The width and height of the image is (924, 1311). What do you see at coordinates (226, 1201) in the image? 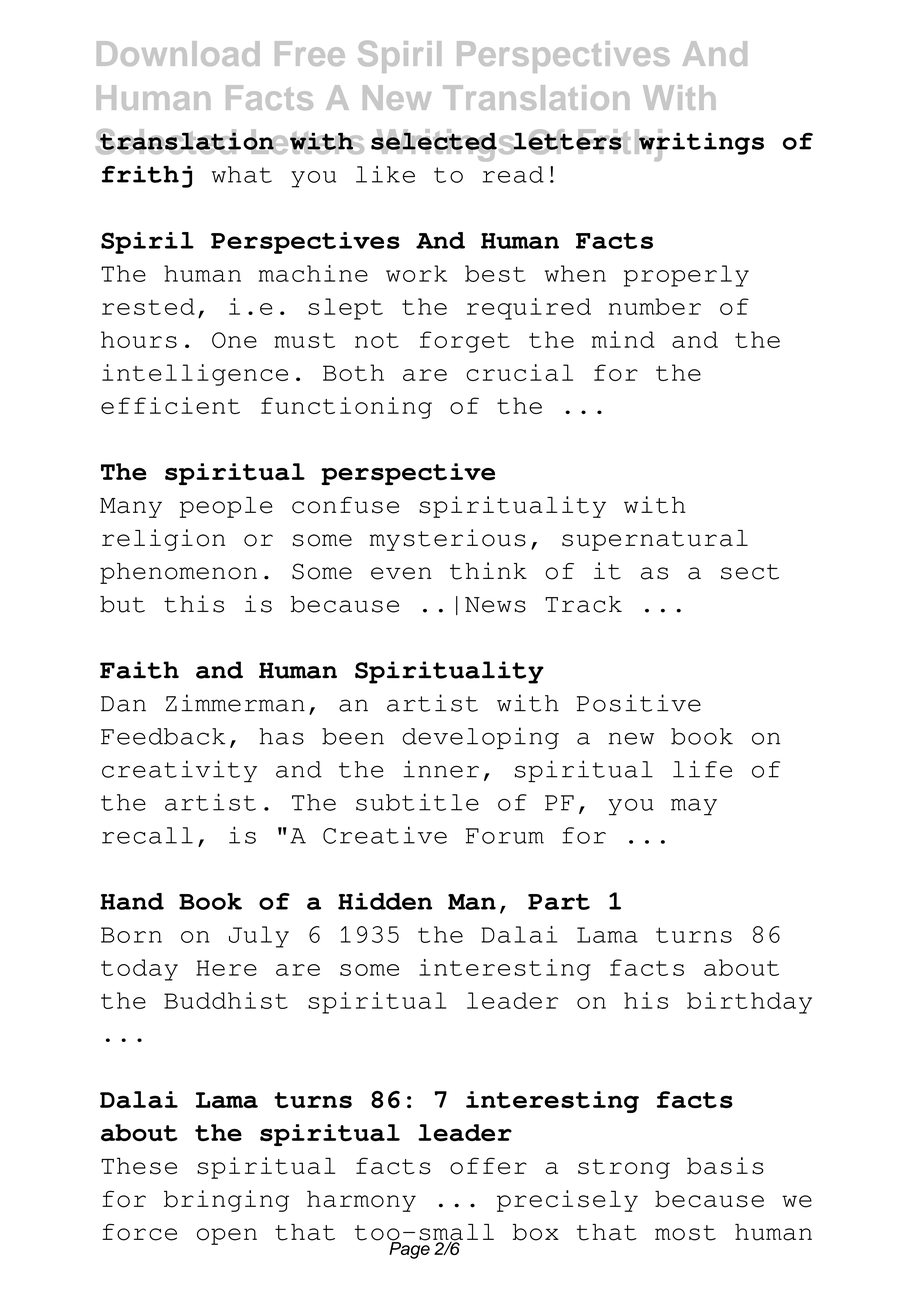
I see `bringing` at bounding box center [226, 1201].
